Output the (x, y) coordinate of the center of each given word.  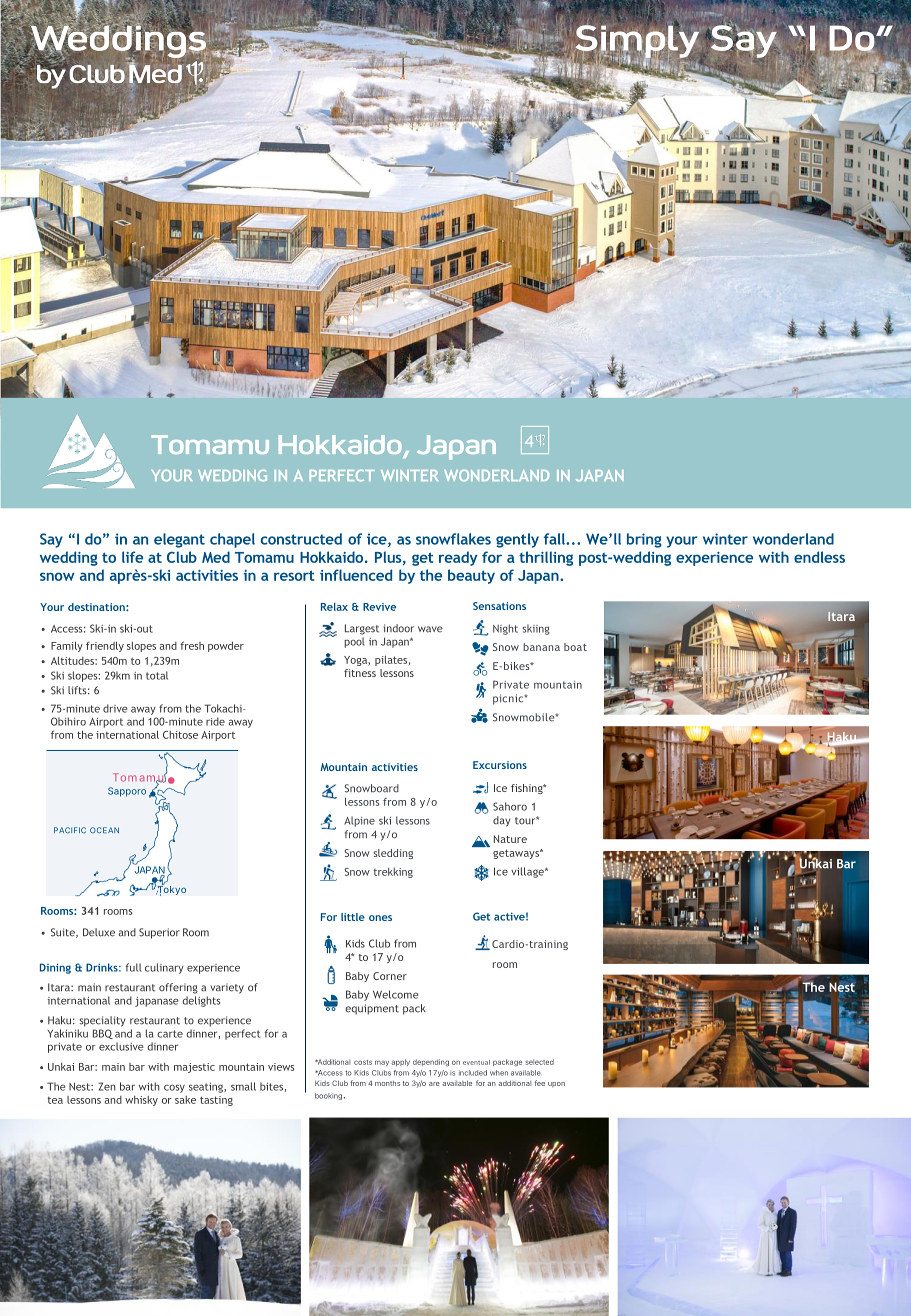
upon (556, 1084)
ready (458, 558)
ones (380, 918)
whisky (141, 1101)
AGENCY (565, 1307)
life (132, 557)
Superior (159, 933)
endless (819, 557)
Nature (510, 839)
